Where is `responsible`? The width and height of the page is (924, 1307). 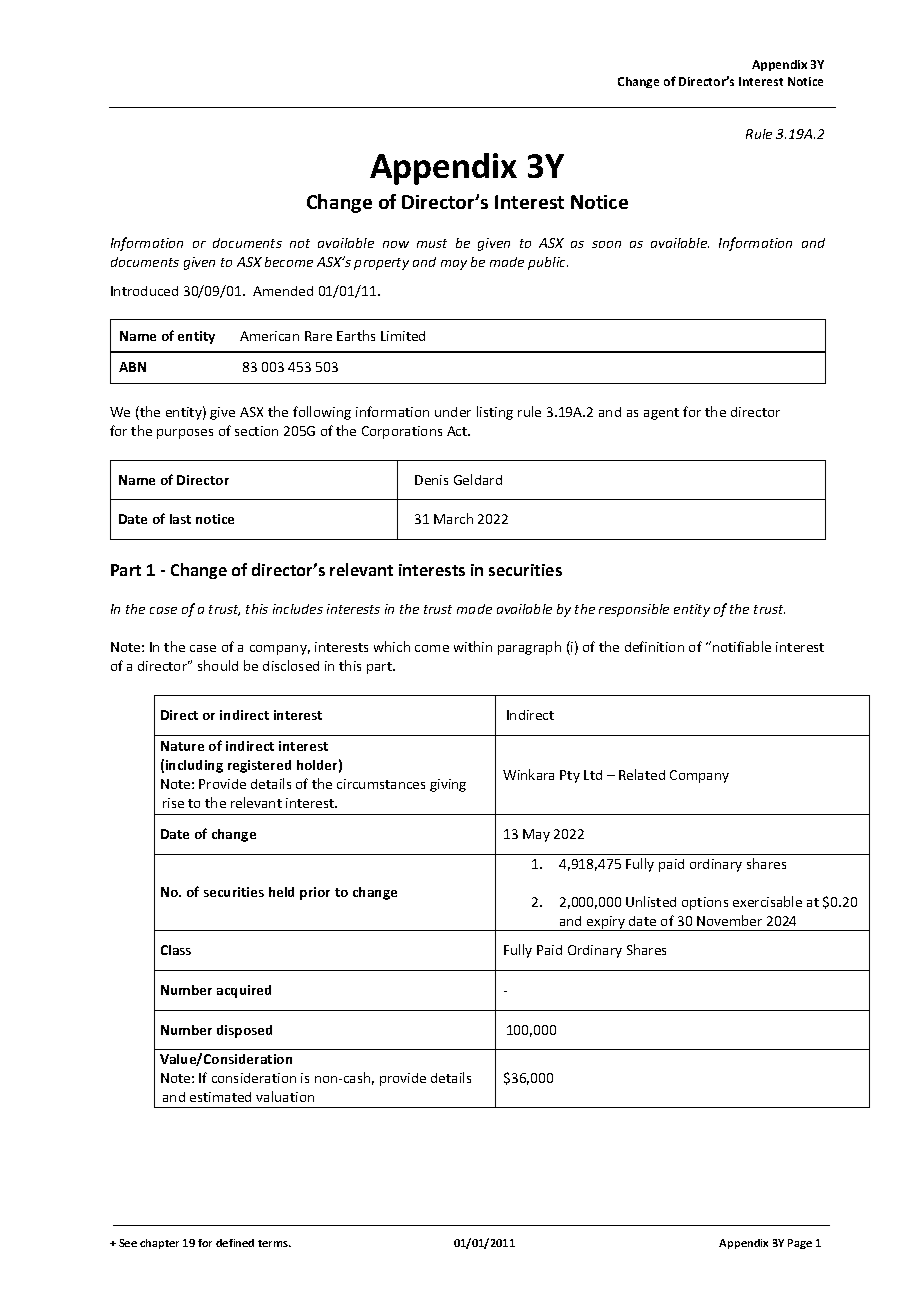
responsible is located at coordinates (634, 610).
